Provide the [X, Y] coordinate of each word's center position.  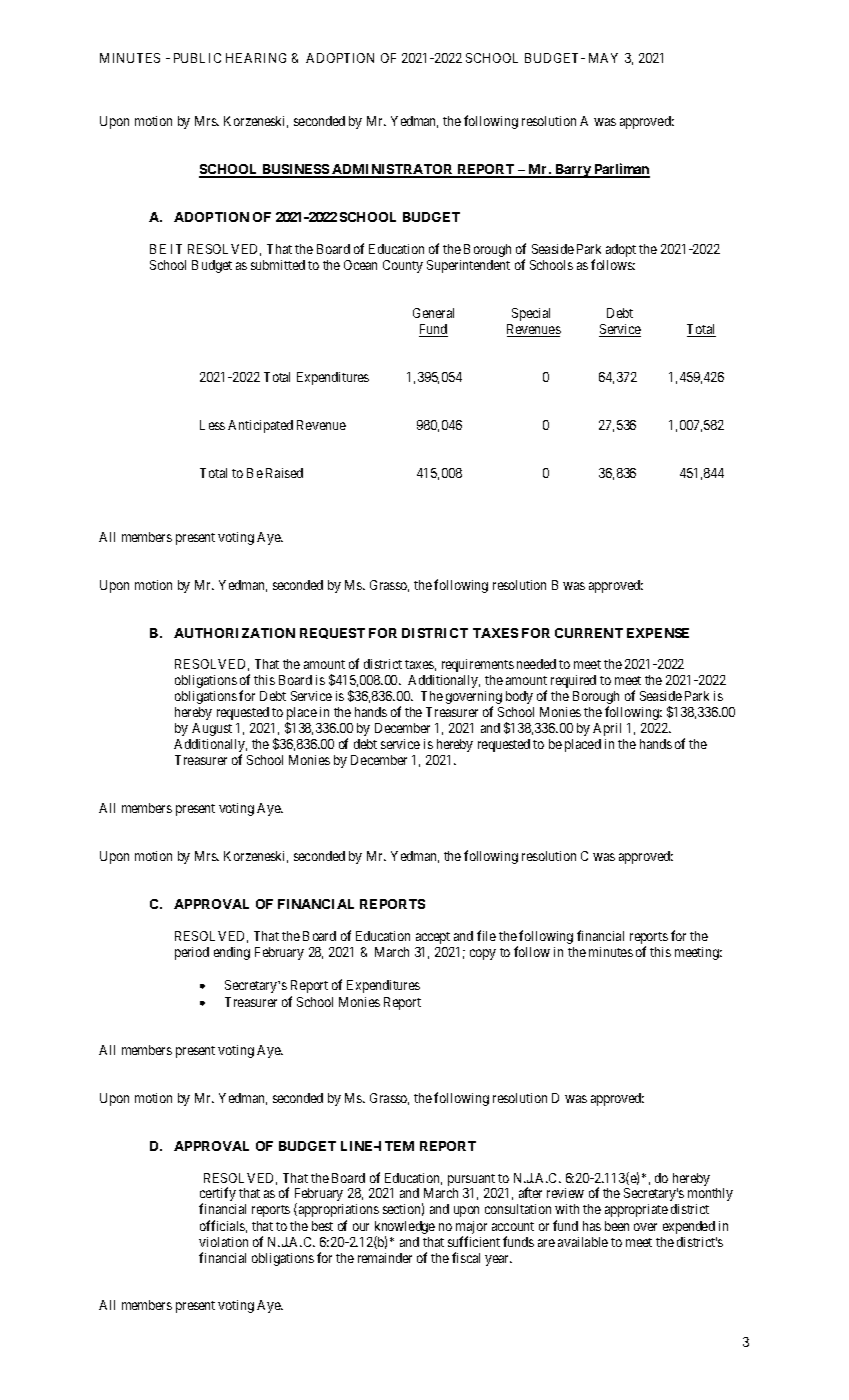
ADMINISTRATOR [393, 171]
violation [223, 1242]
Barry [573, 171]
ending [232, 953]
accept [433, 938]
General [433, 313]
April [607, 729]
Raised [284, 473]
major [471, 1227]
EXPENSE [658, 633]
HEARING [256, 58]
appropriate [636, 1210]
